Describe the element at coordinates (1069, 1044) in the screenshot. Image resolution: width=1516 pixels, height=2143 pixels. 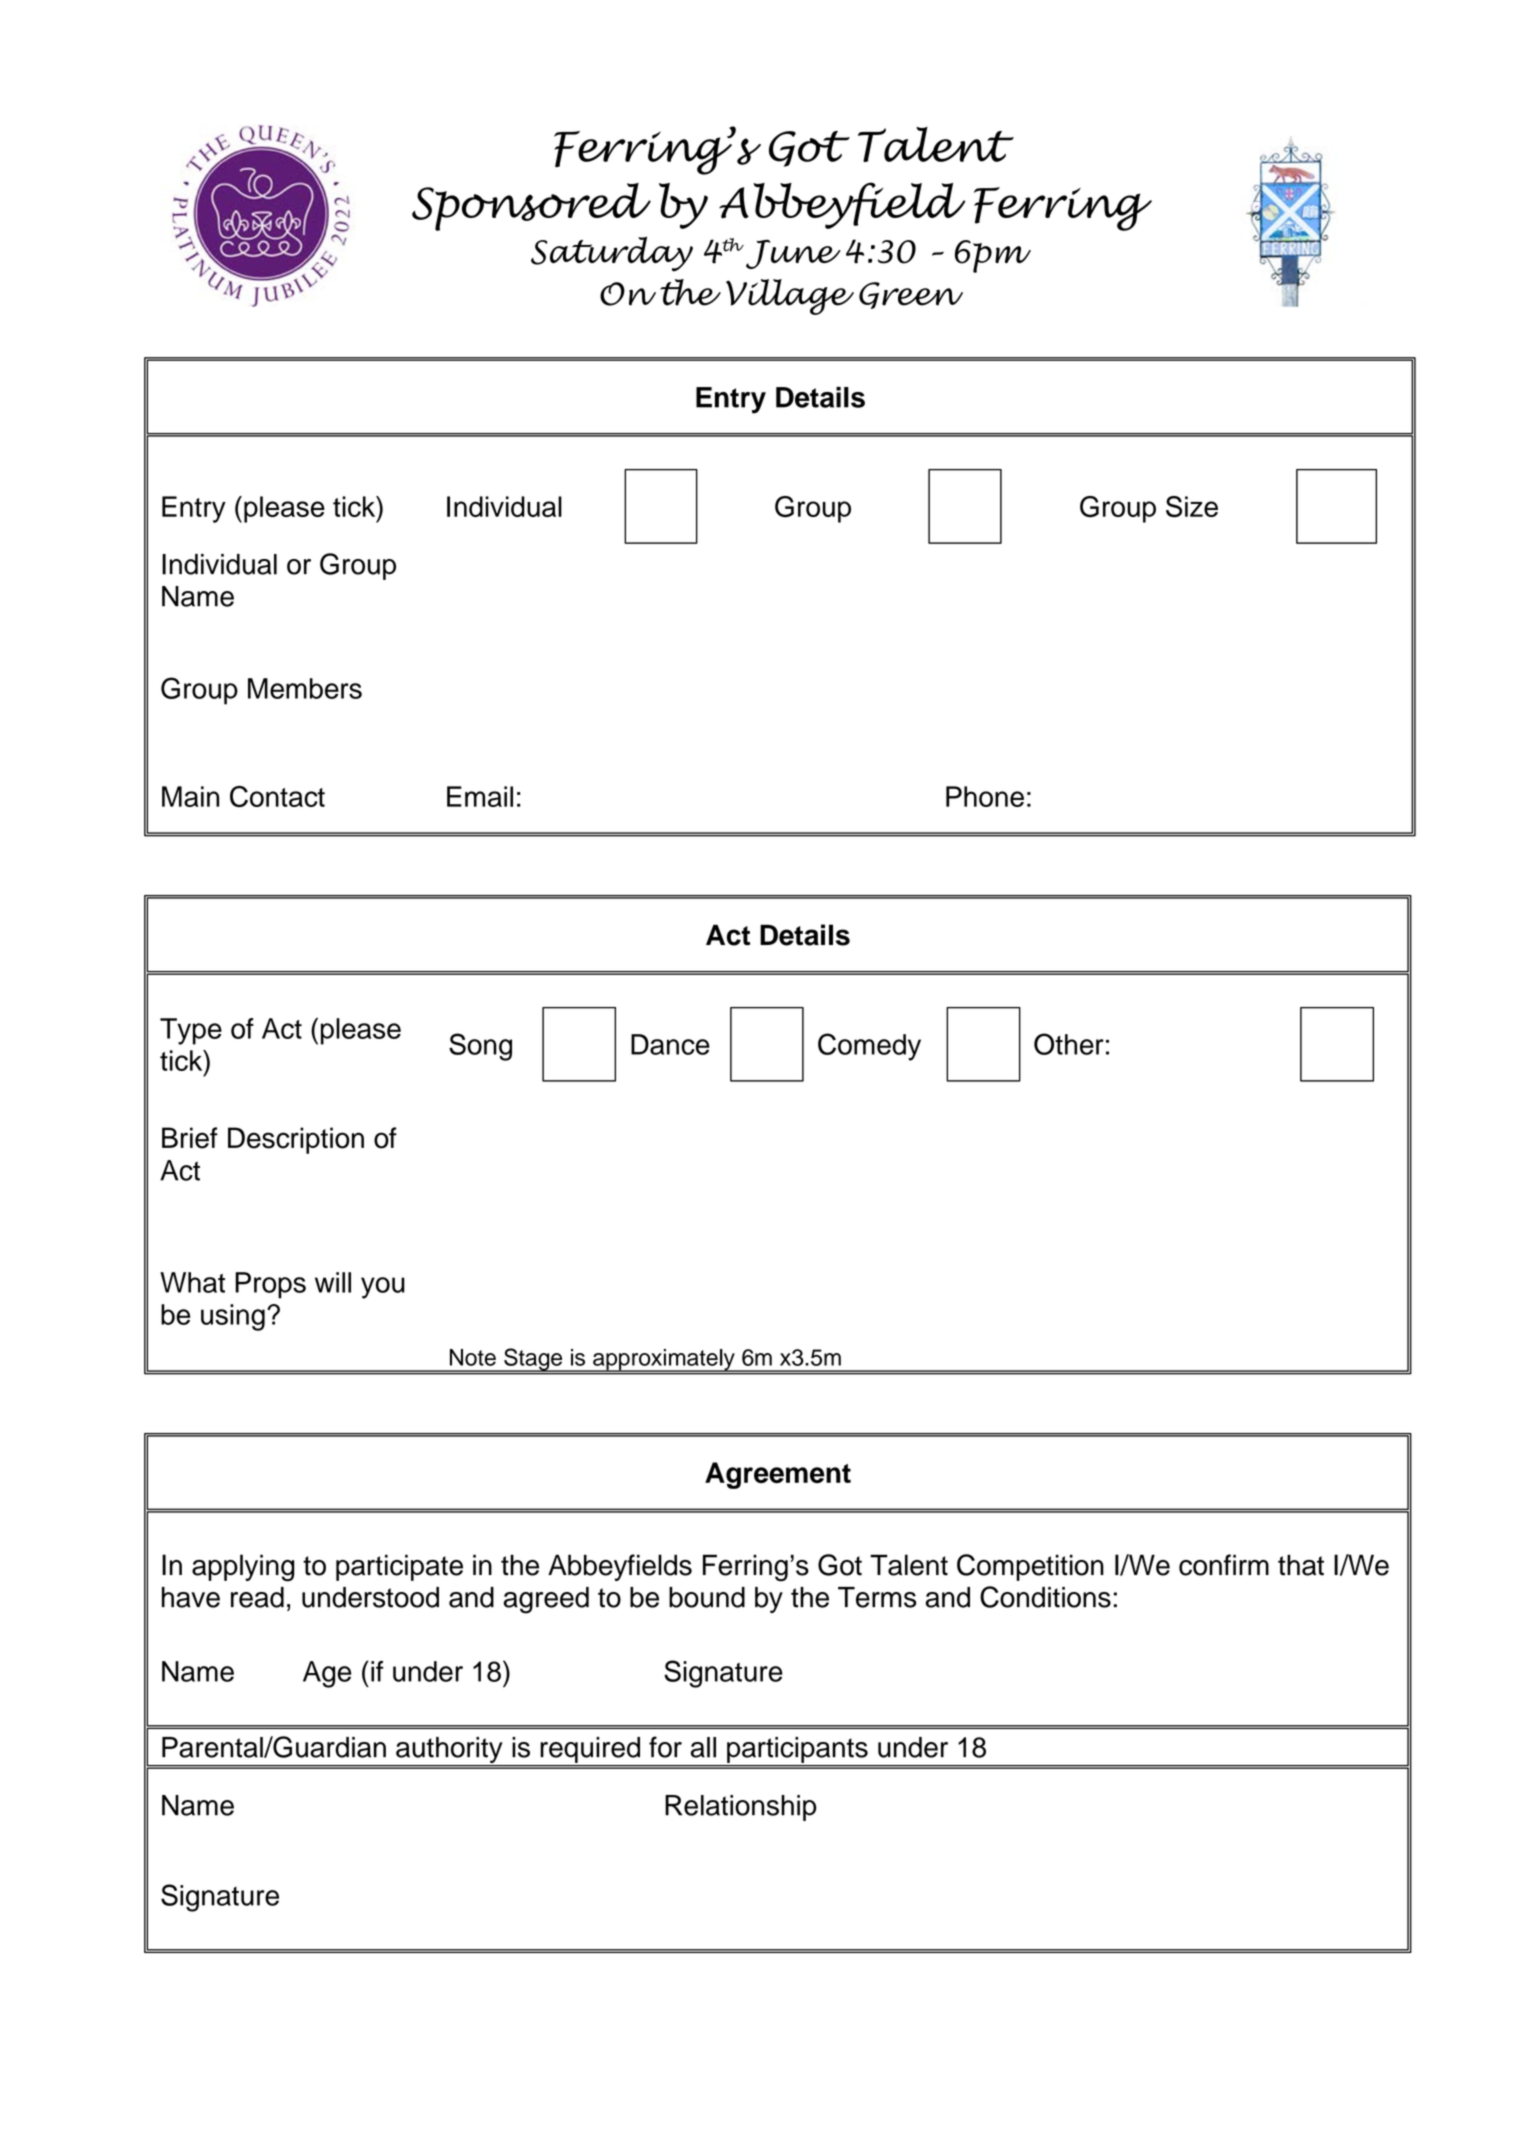
I see `Other` at that location.
